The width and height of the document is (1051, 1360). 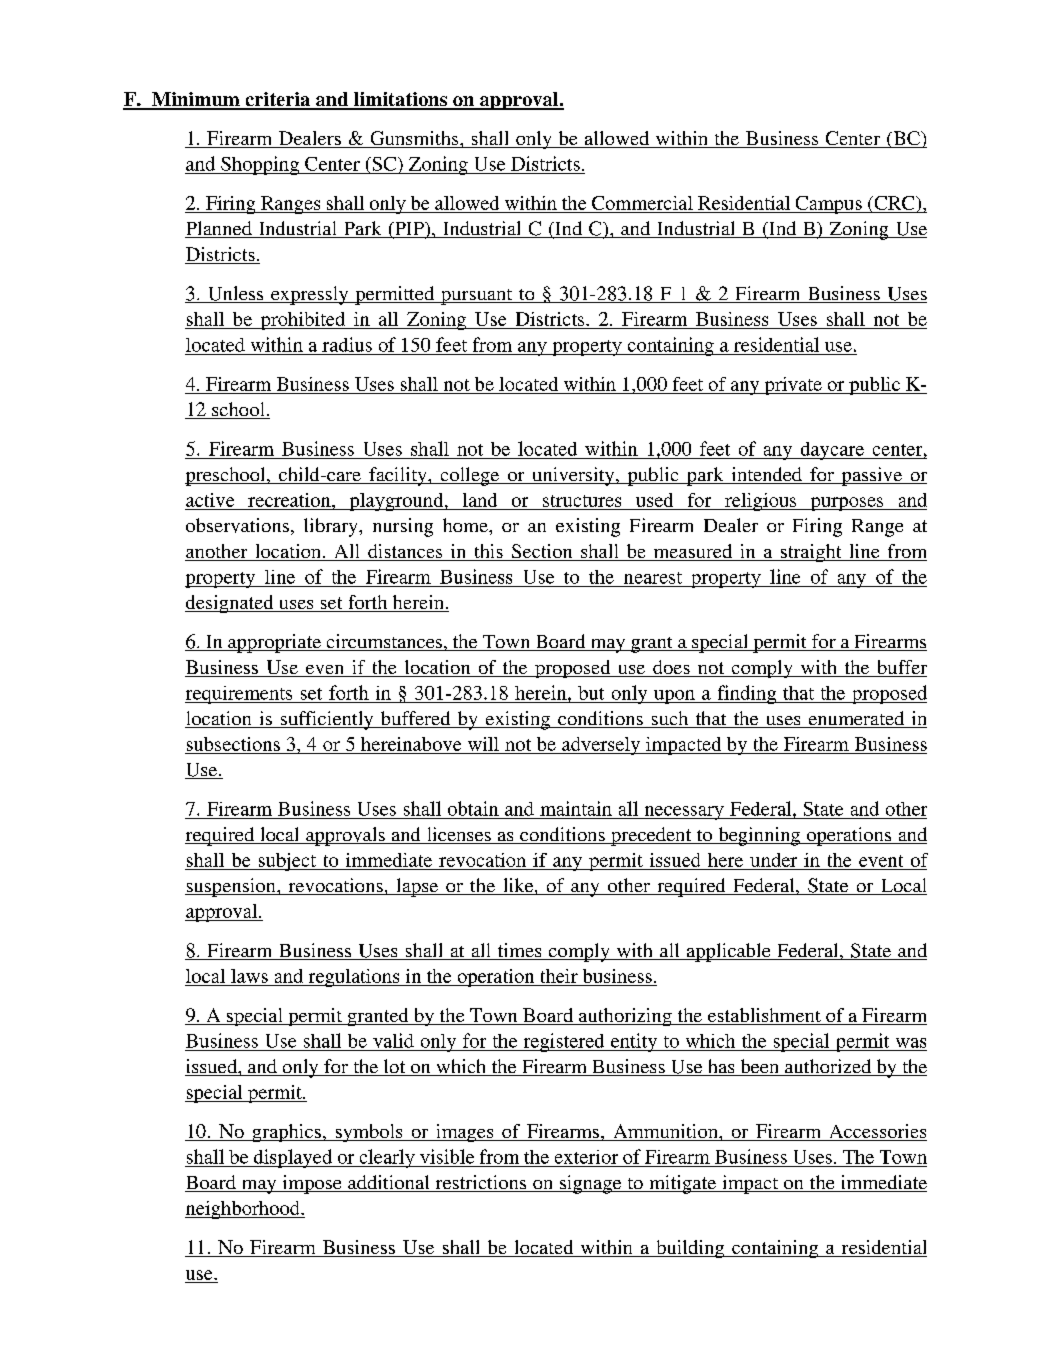 I want to click on enumerated, so click(x=856, y=719).
